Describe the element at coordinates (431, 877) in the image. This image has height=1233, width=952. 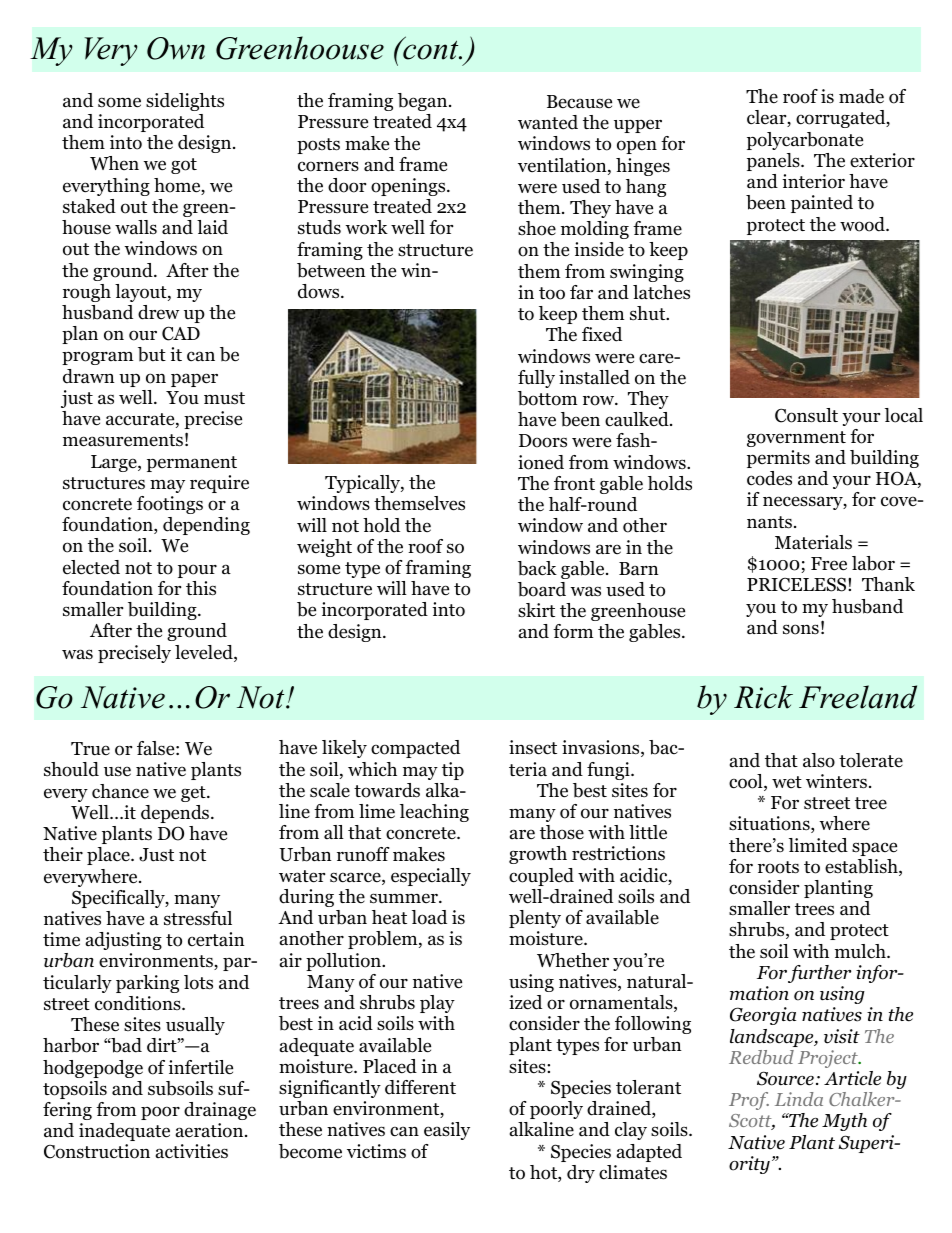
I see `especially` at that location.
